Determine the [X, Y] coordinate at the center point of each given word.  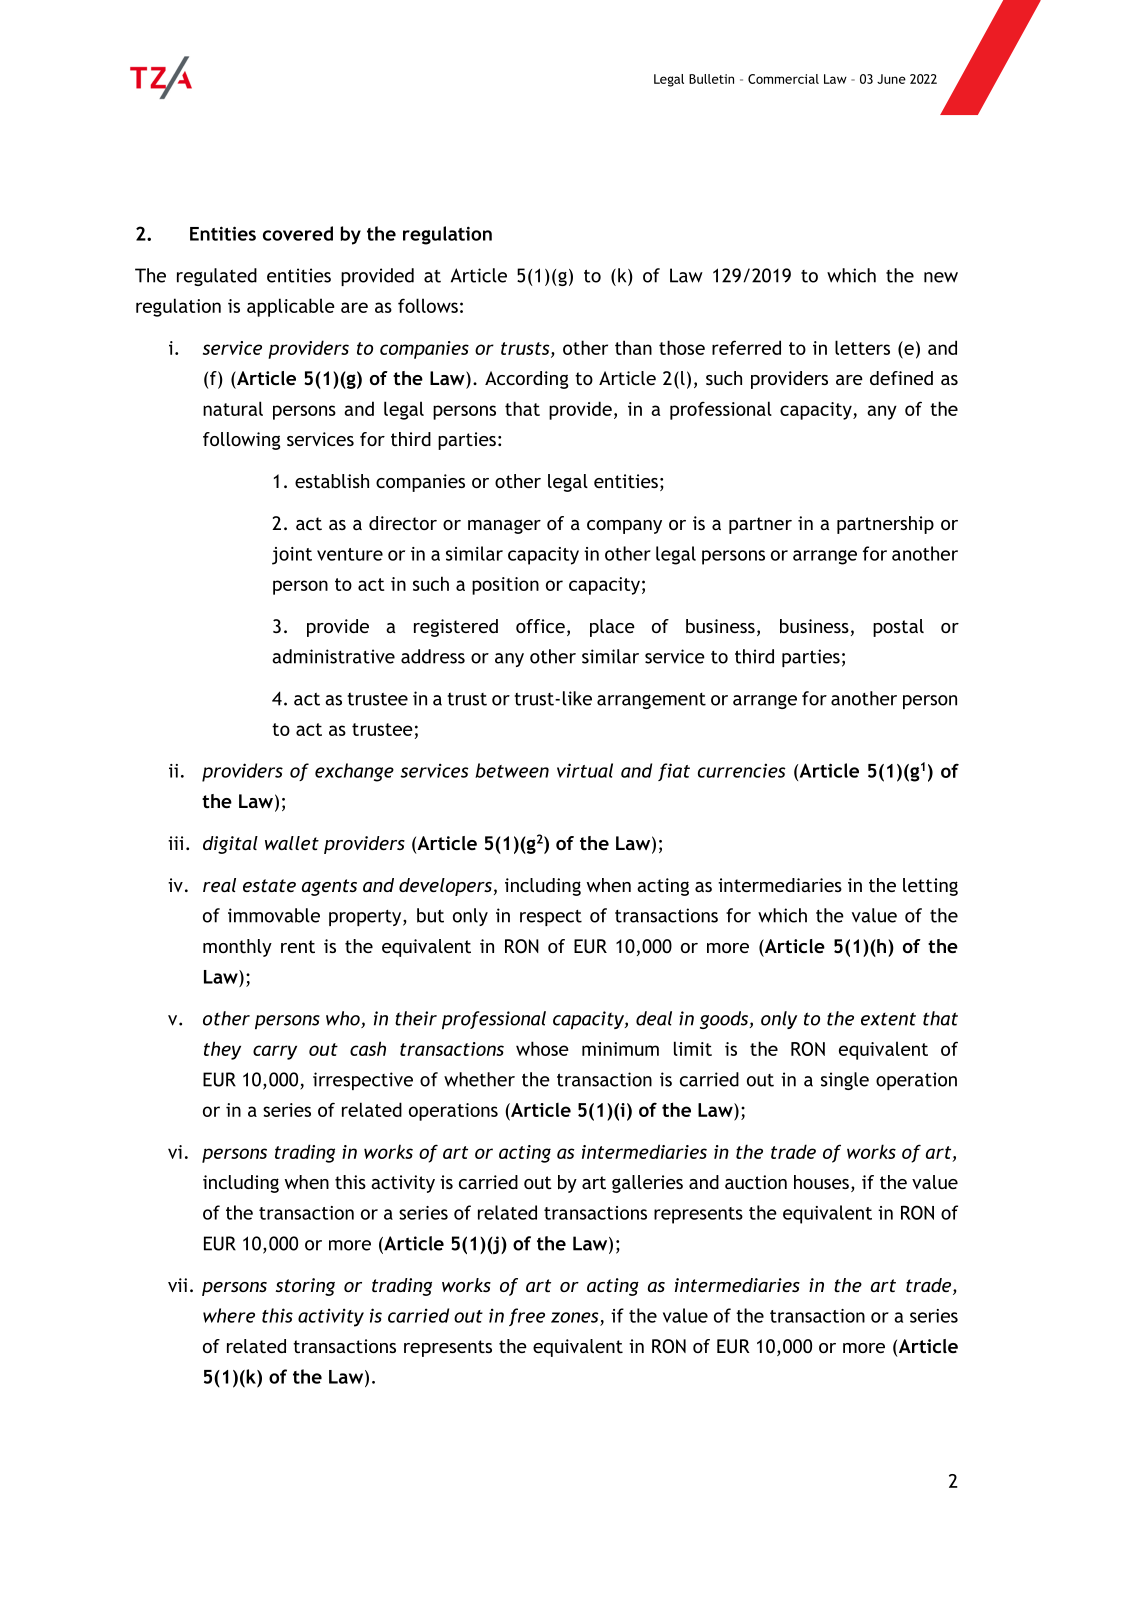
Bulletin [711, 79]
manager [504, 526]
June [891, 79]
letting [930, 887]
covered [298, 233]
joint [292, 556]
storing [305, 1287]
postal [898, 628]
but [430, 915]
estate [269, 885]
